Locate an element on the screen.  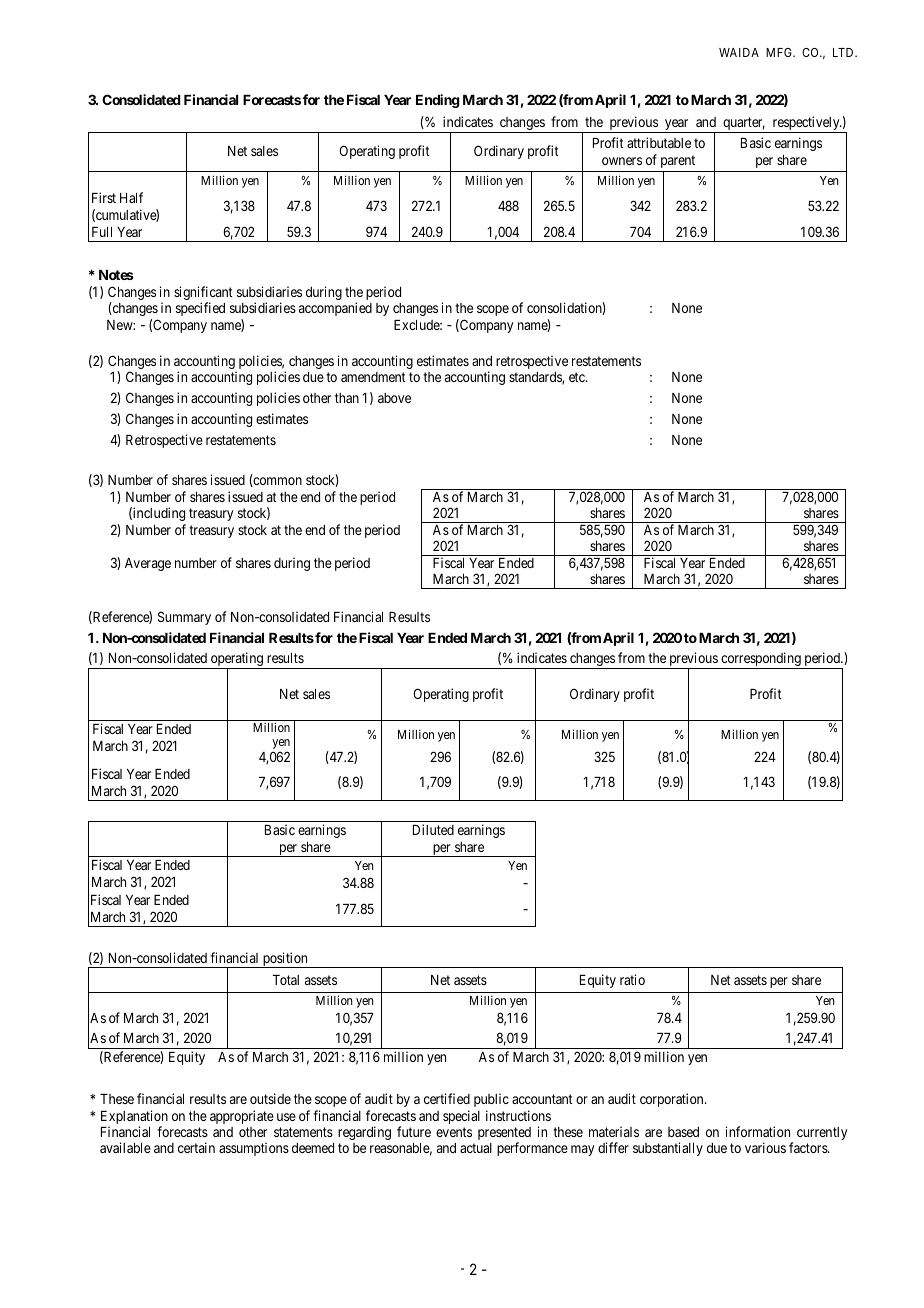
corresponding is located at coordinates (761, 660).
